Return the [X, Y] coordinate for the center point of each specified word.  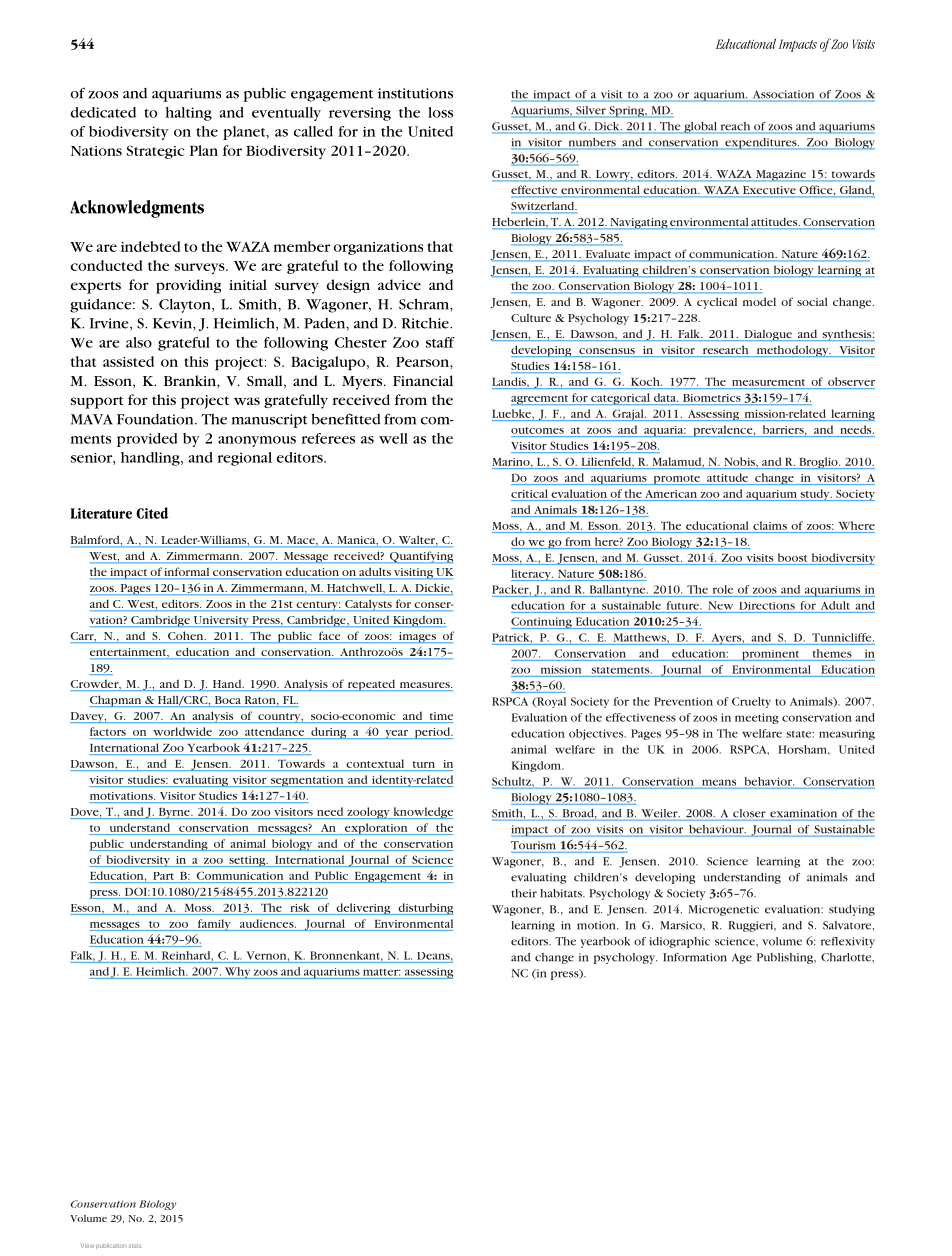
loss [440, 112]
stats [135, 1246]
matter [382, 972]
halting [188, 114]
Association [783, 95]
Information [695, 957]
